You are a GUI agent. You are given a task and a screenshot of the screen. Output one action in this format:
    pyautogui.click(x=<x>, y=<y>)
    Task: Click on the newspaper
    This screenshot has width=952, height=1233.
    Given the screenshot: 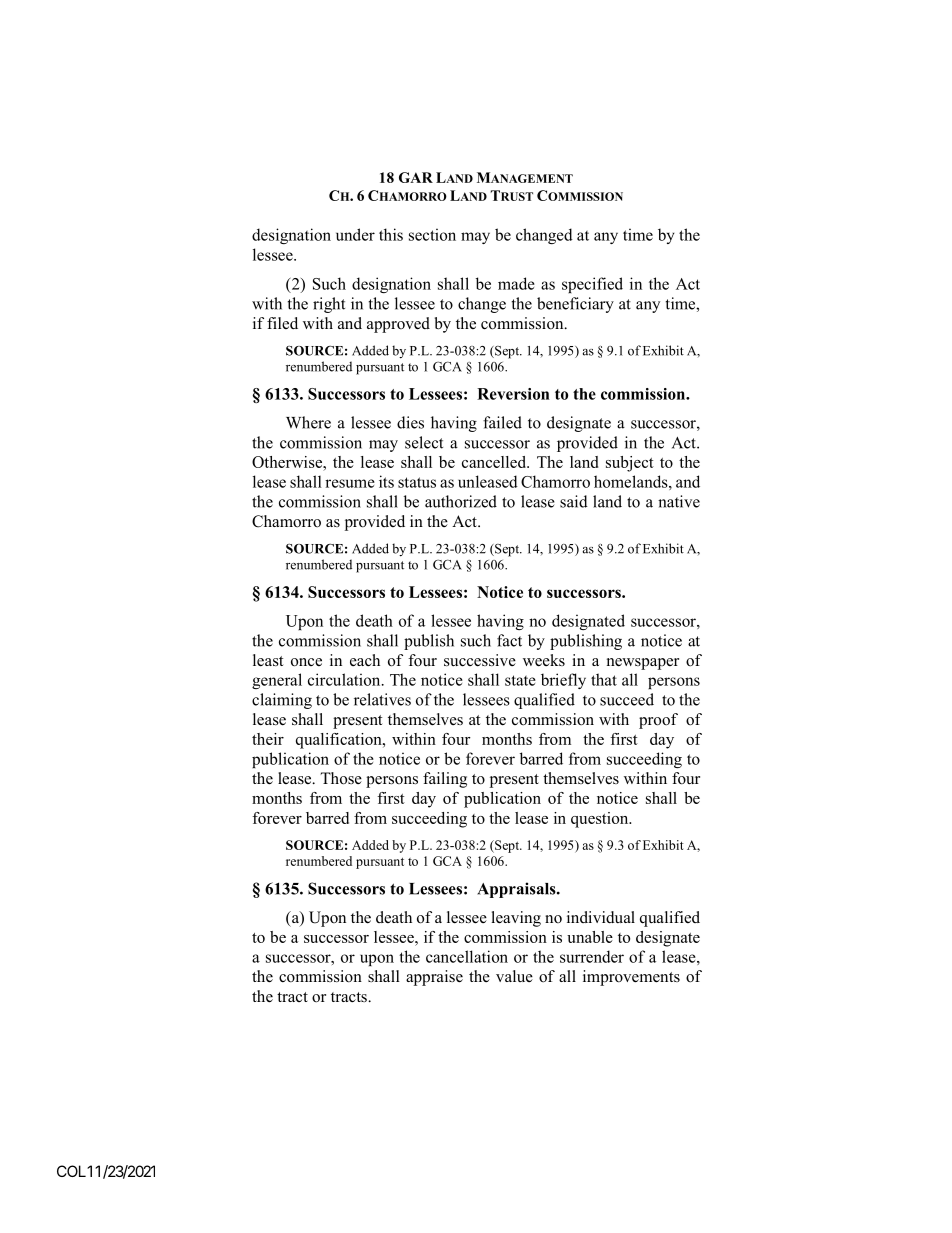 What is the action you would take?
    pyautogui.click(x=643, y=664)
